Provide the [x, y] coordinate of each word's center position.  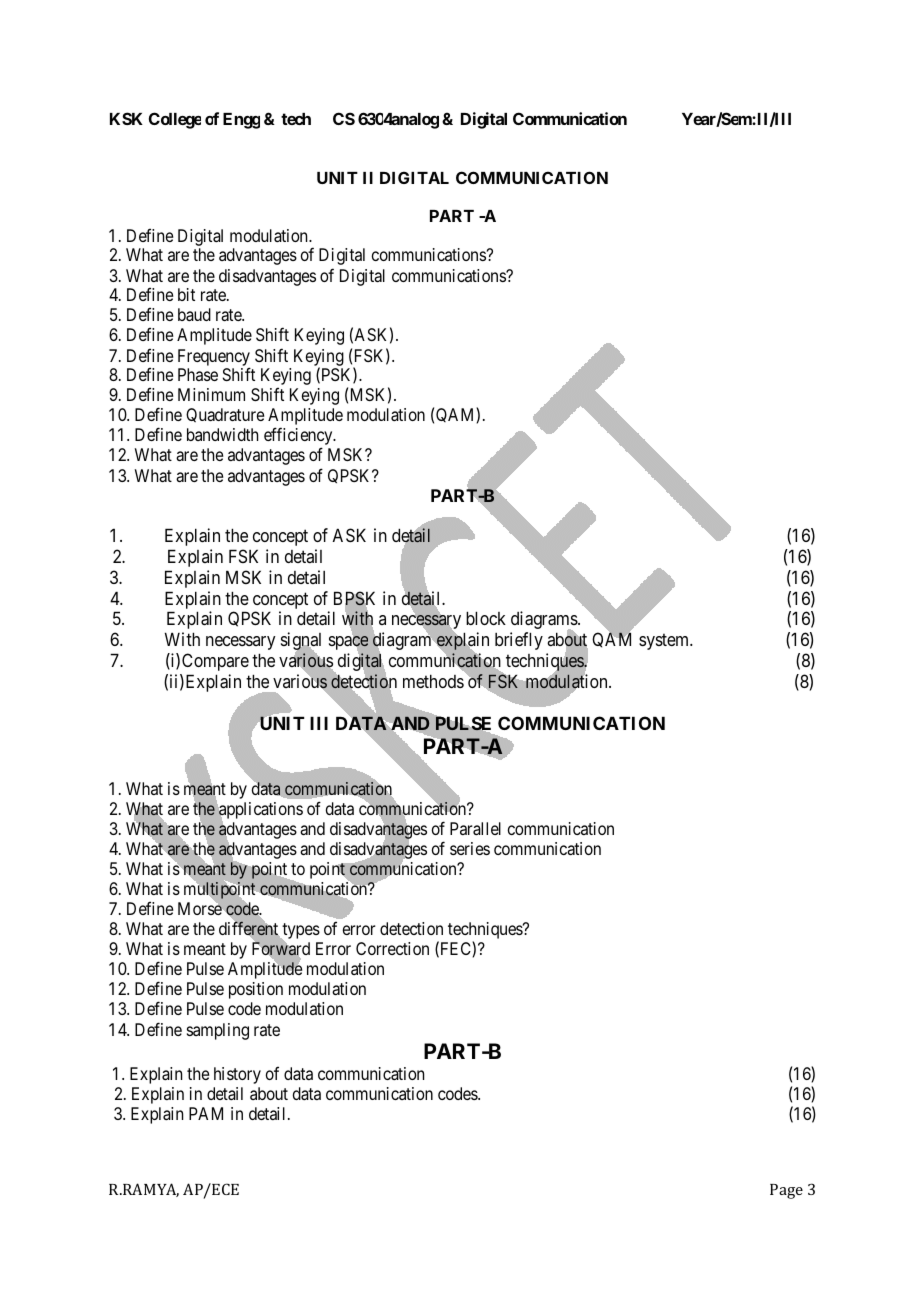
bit [186, 294]
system [665, 642]
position [256, 990]
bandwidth [222, 434]
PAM [206, 1113]
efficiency [299, 437]
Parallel [475, 828]
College [175, 120]
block [486, 618]
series [470, 848]
